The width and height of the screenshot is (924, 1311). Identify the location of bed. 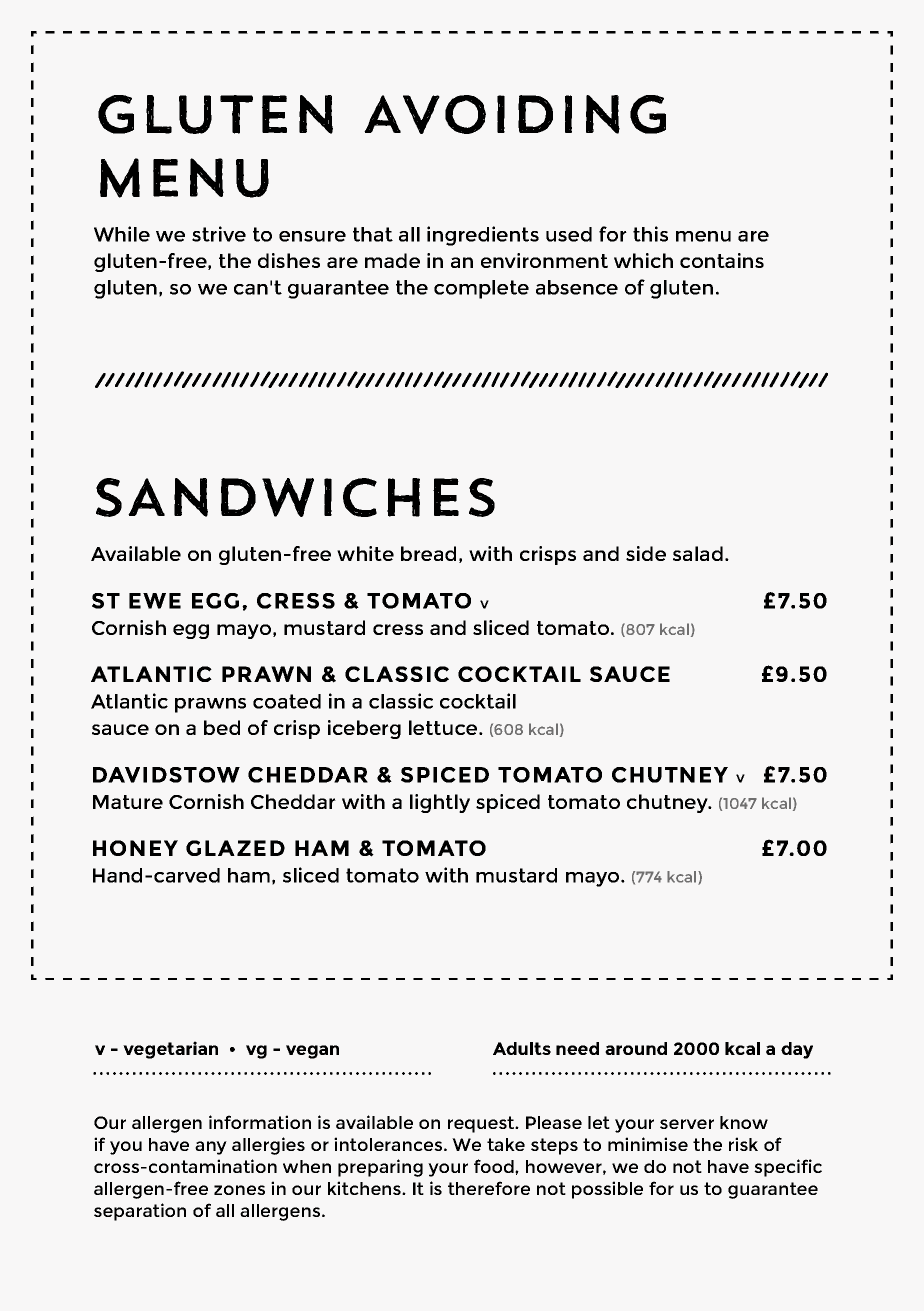
(222, 727).
